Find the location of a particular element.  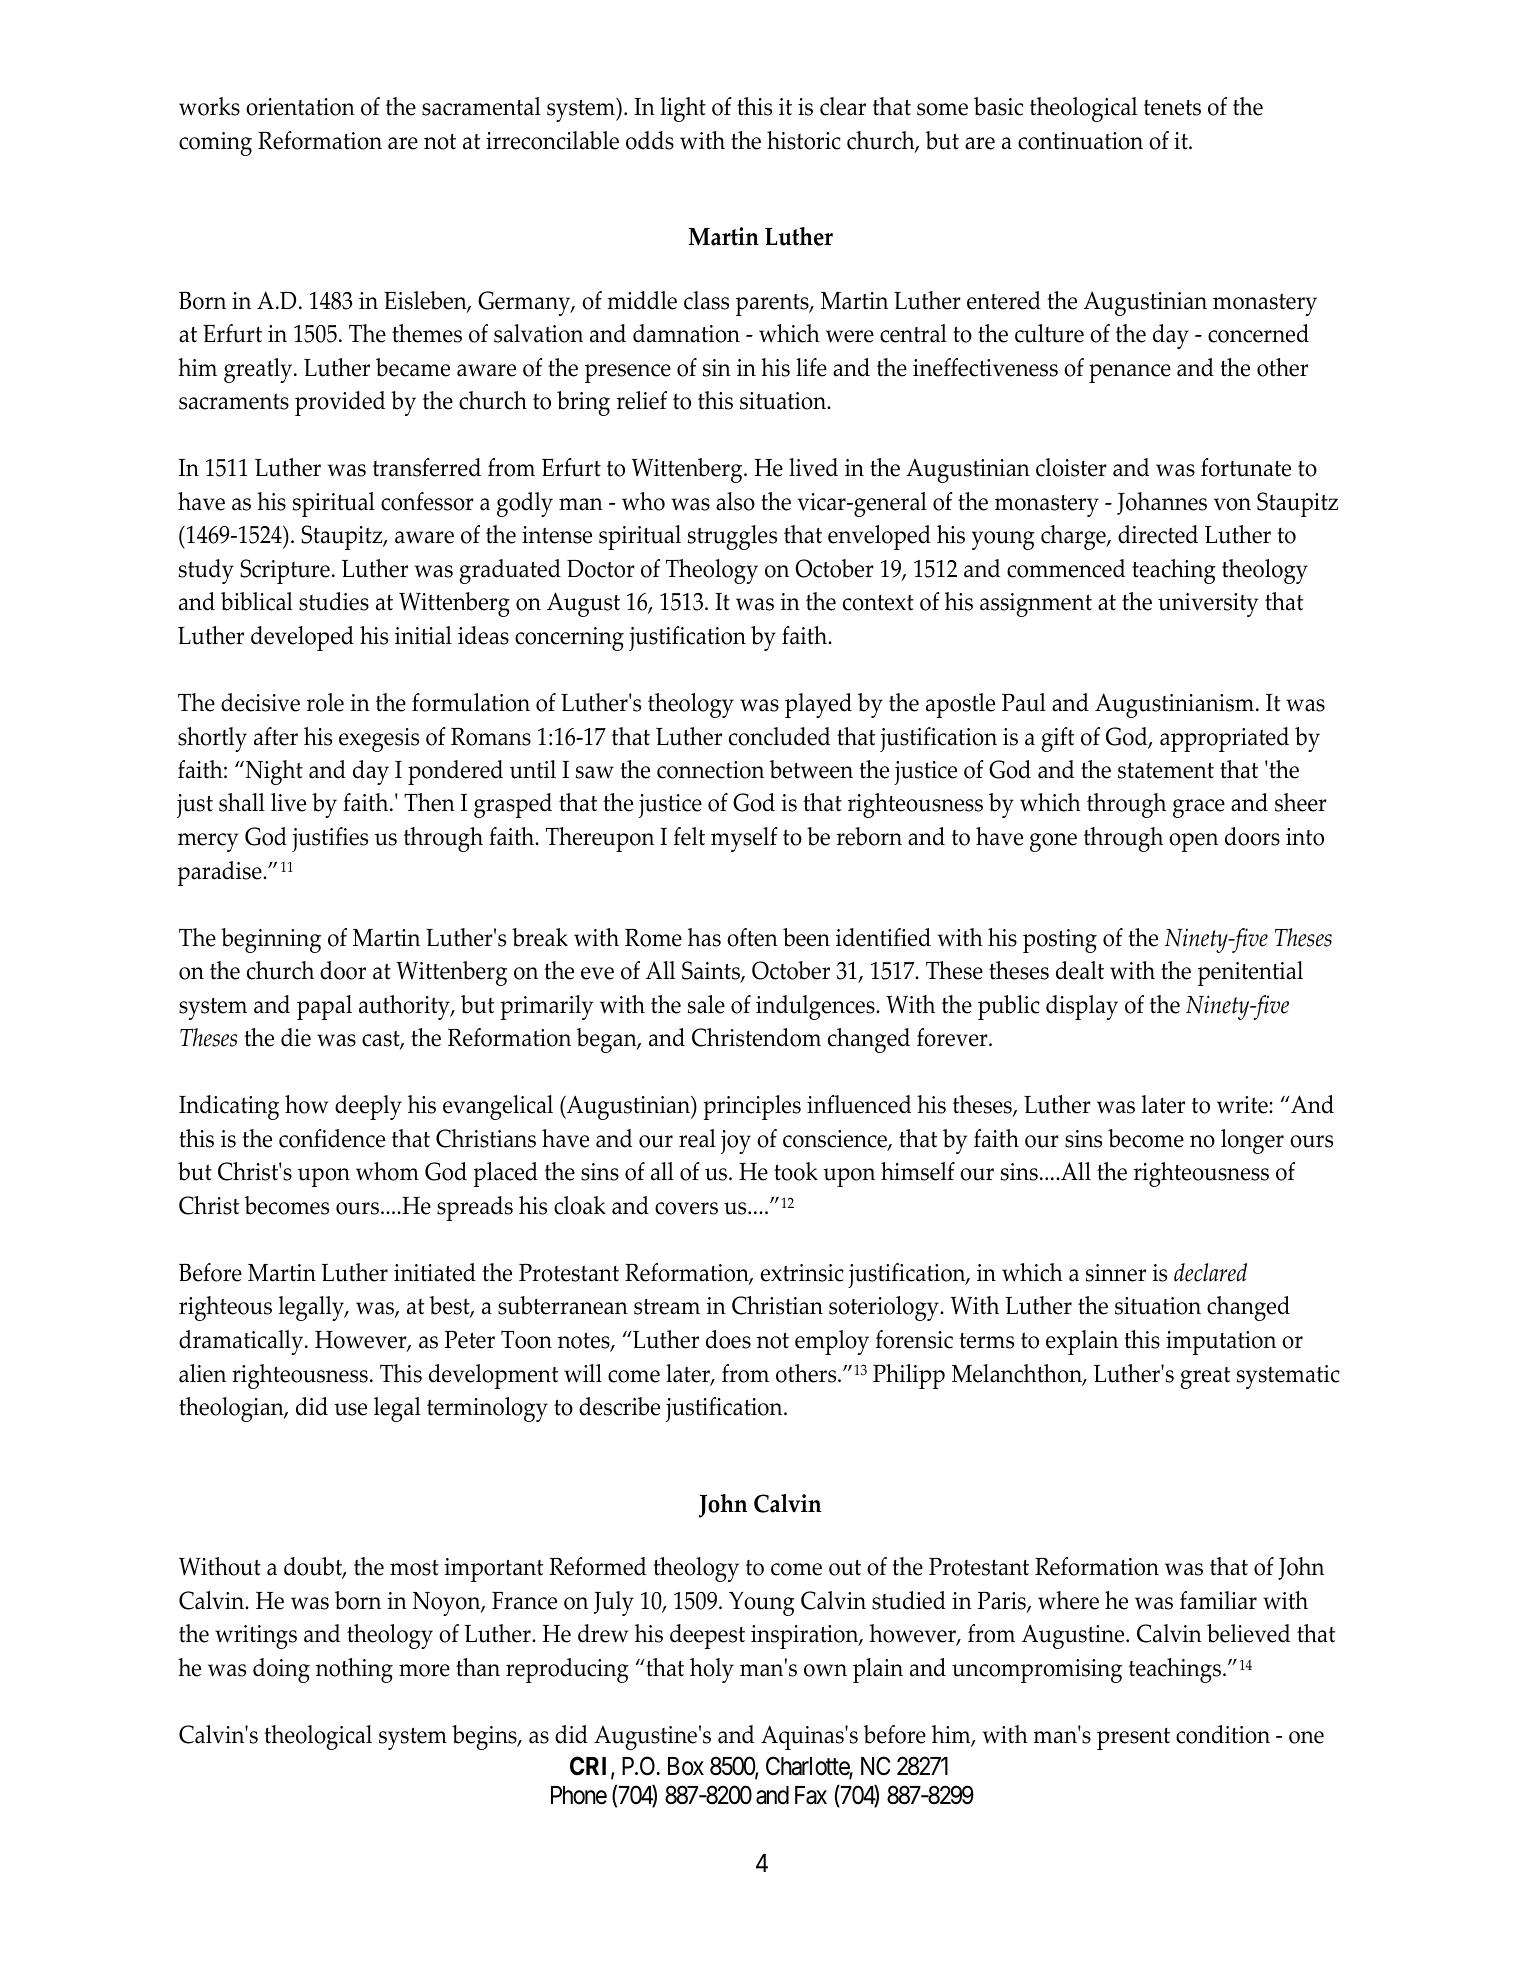

Box is located at coordinates (686, 1766).
